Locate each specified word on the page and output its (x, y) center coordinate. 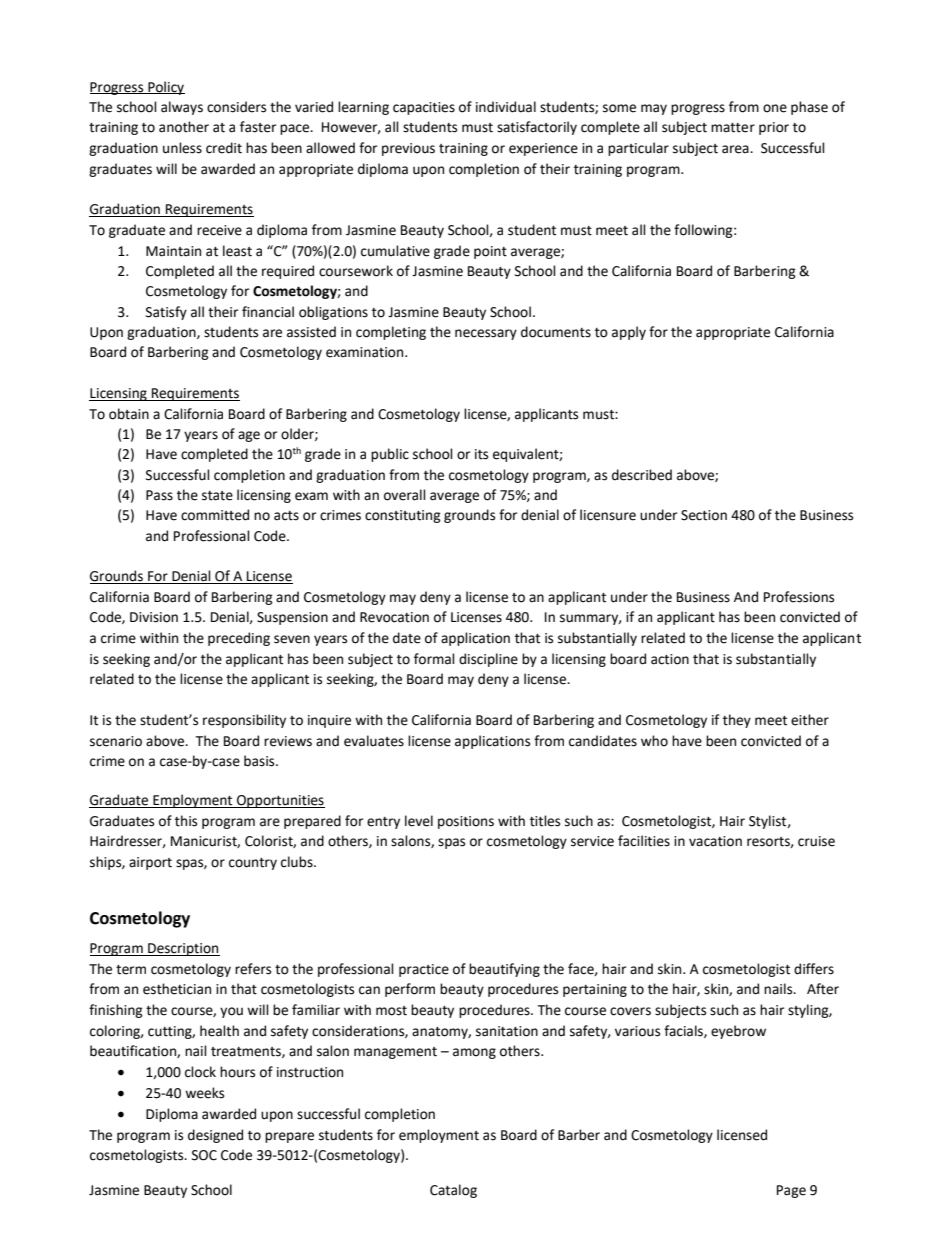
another (184, 127)
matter (733, 128)
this (186, 821)
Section (704, 515)
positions (466, 822)
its (481, 454)
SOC (204, 1155)
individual (506, 107)
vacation (715, 841)
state (217, 496)
